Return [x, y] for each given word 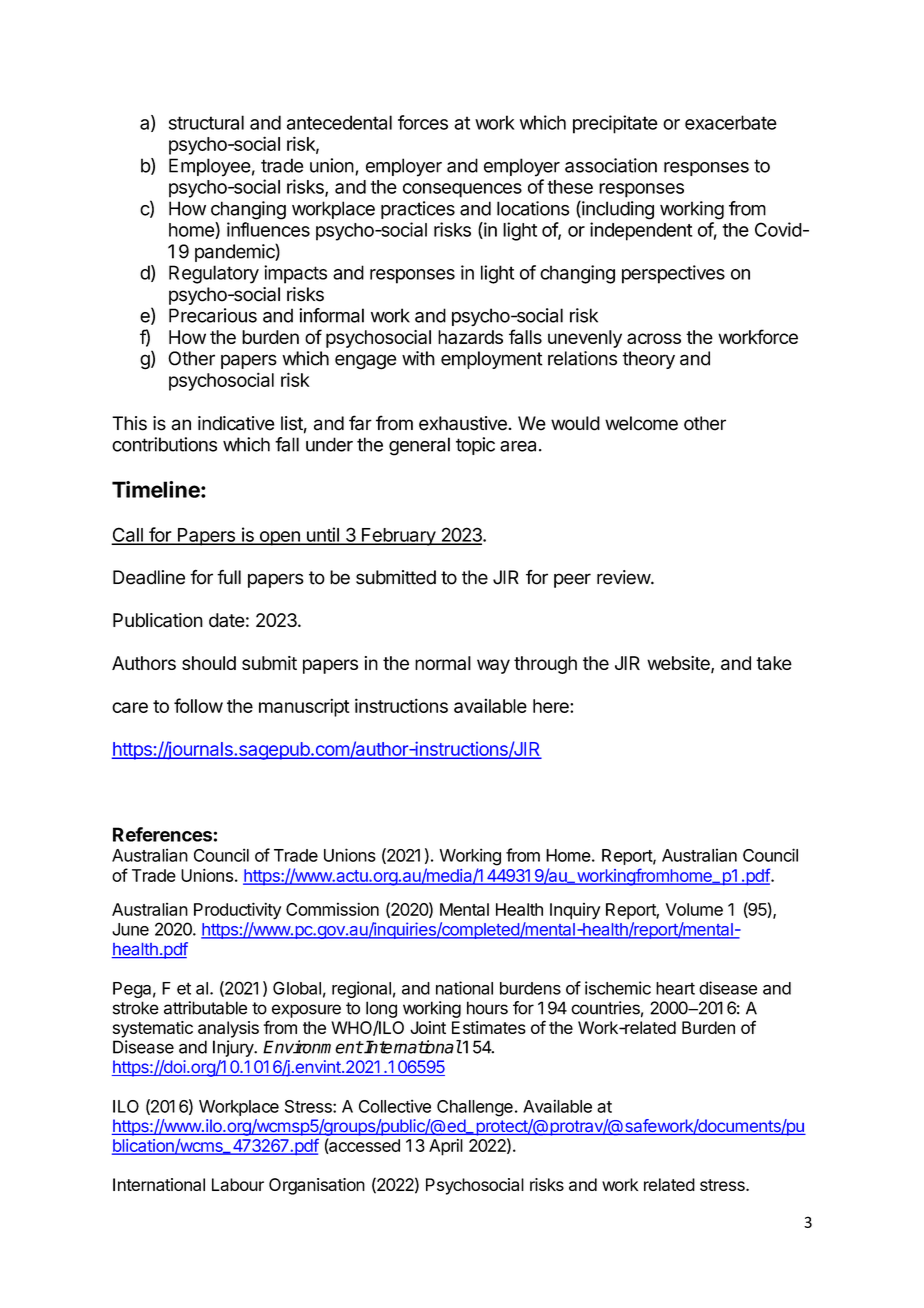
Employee [210, 167]
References [162, 834]
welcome [641, 423]
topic [475, 446]
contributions [164, 444]
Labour [238, 1184]
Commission [332, 909]
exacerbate [731, 122]
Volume [694, 909]
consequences [462, 190]
